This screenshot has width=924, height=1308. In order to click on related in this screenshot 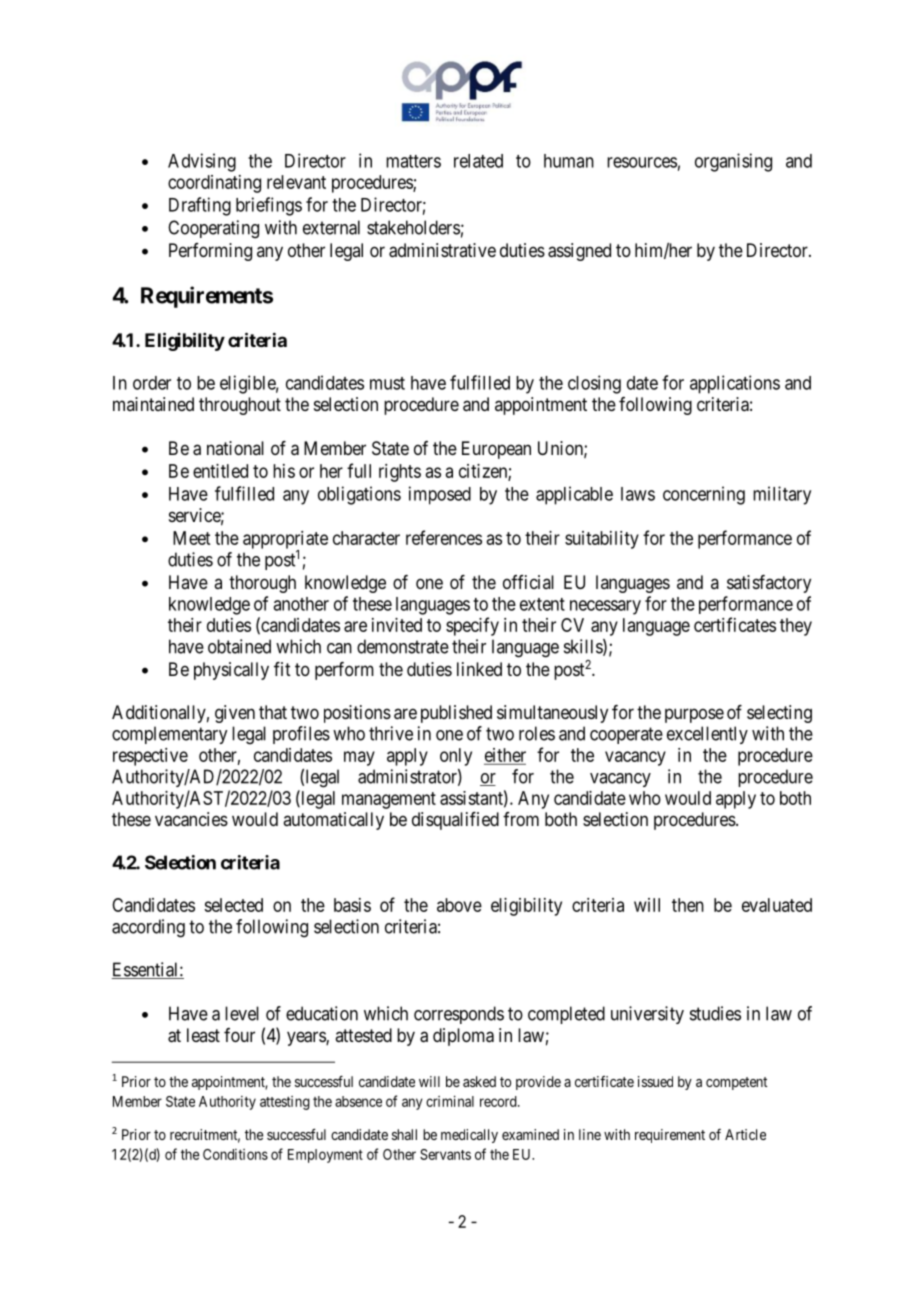, I will do `click(478, 161)`.
